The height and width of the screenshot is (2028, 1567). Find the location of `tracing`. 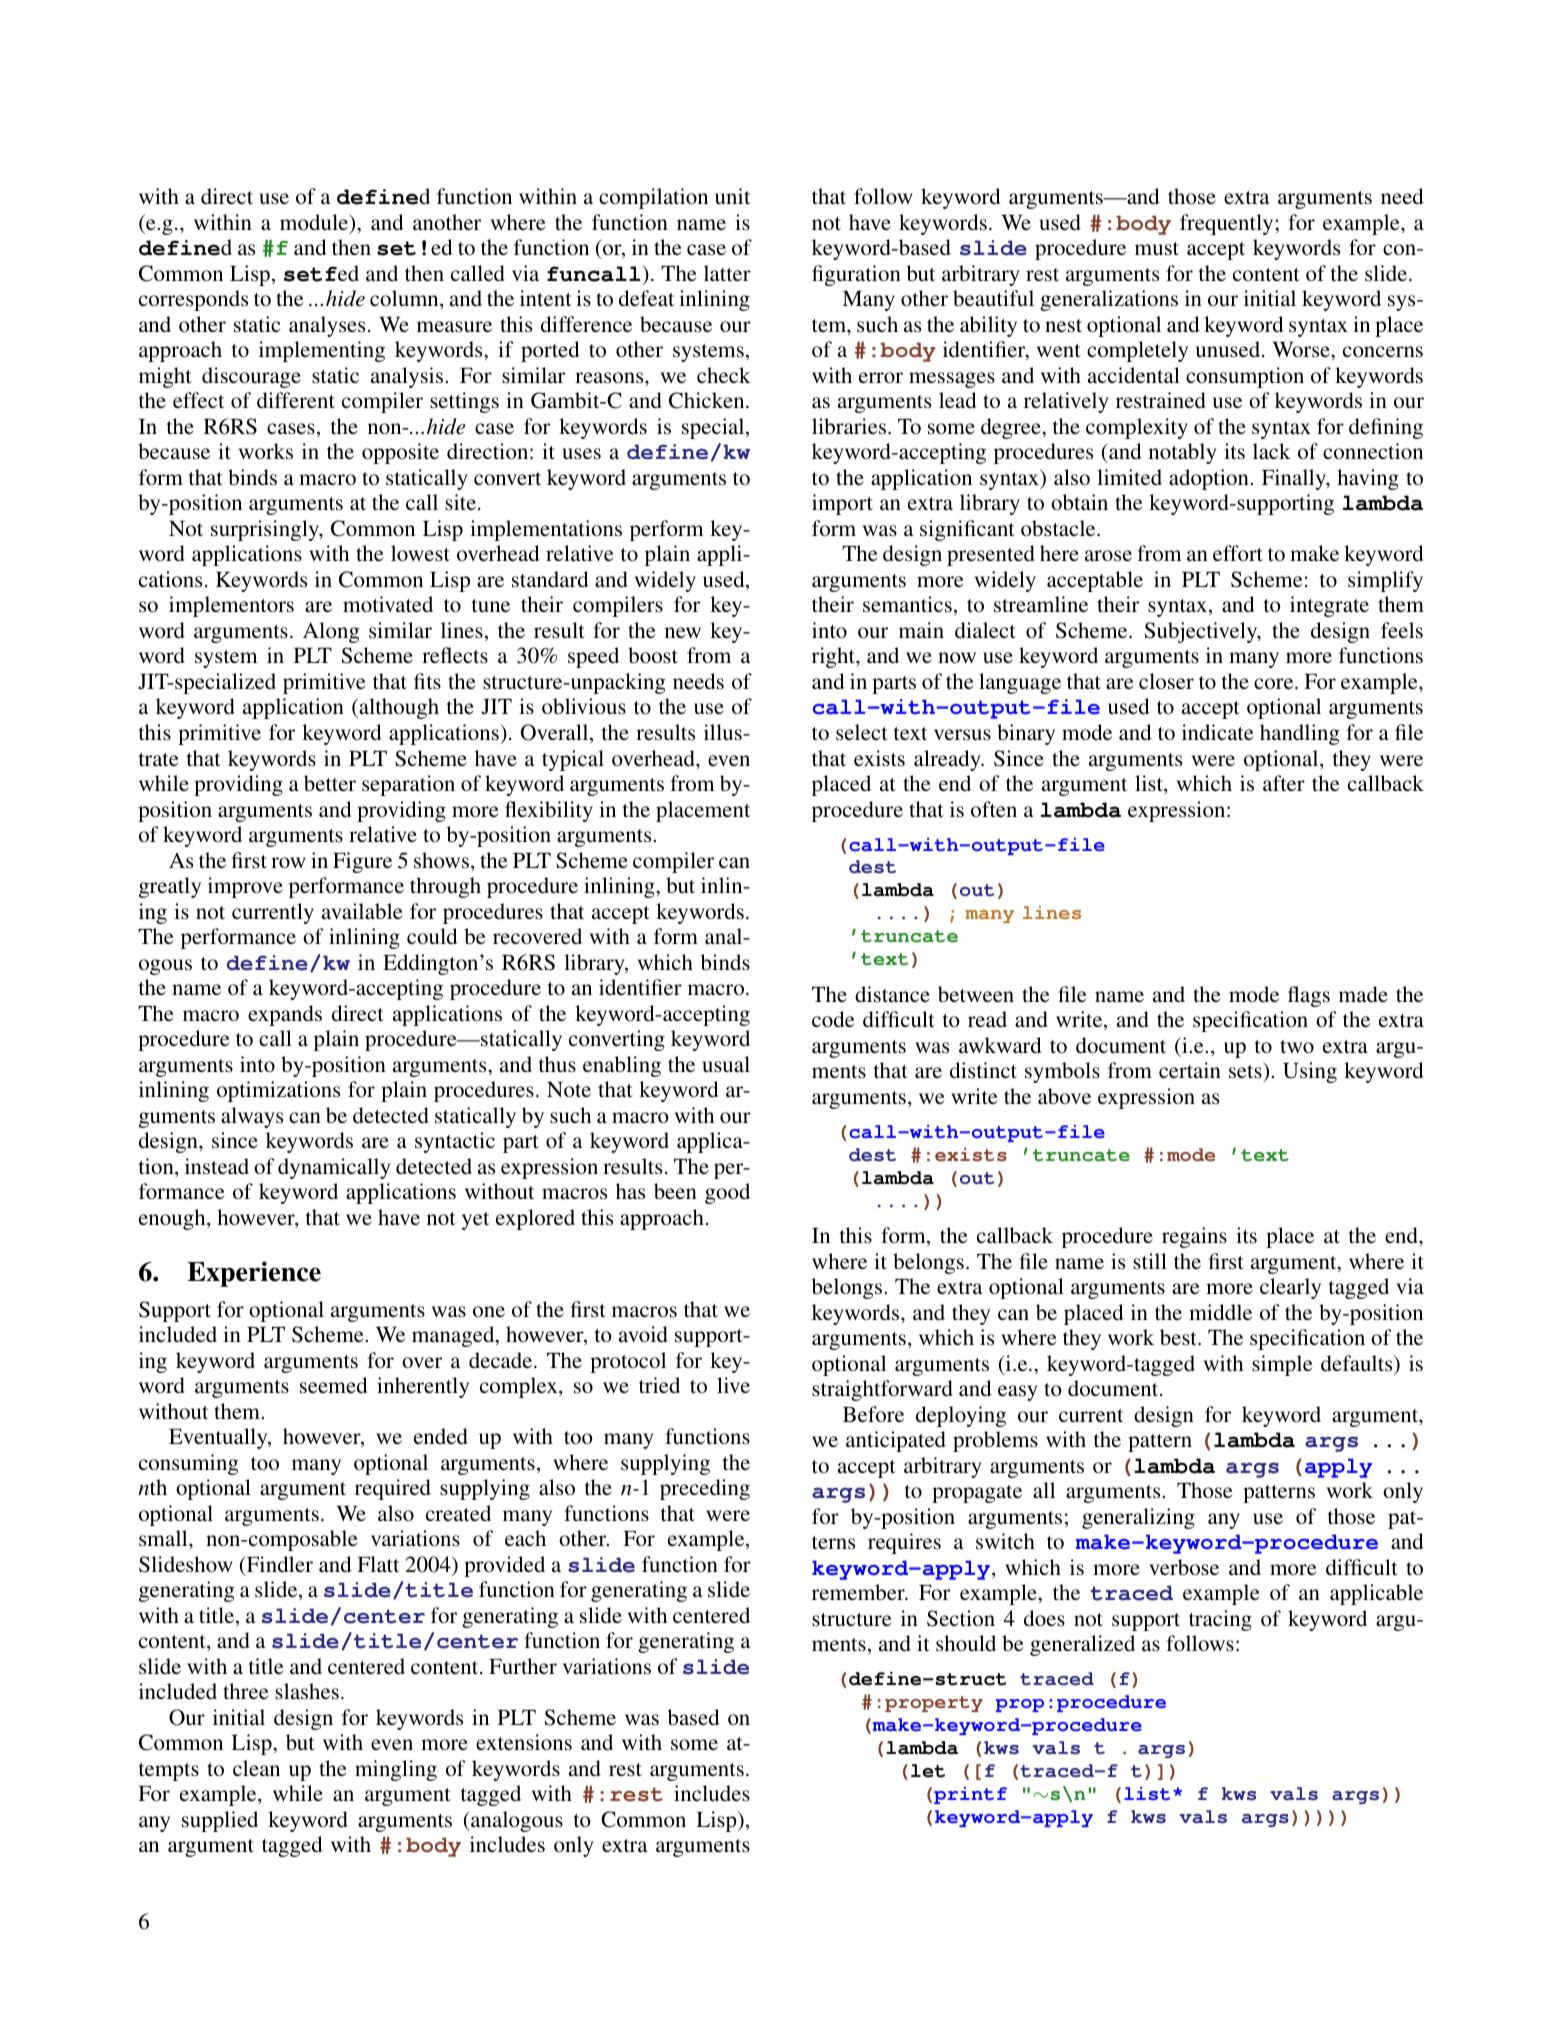

tracing is located at coordinates (1220, 1620).
